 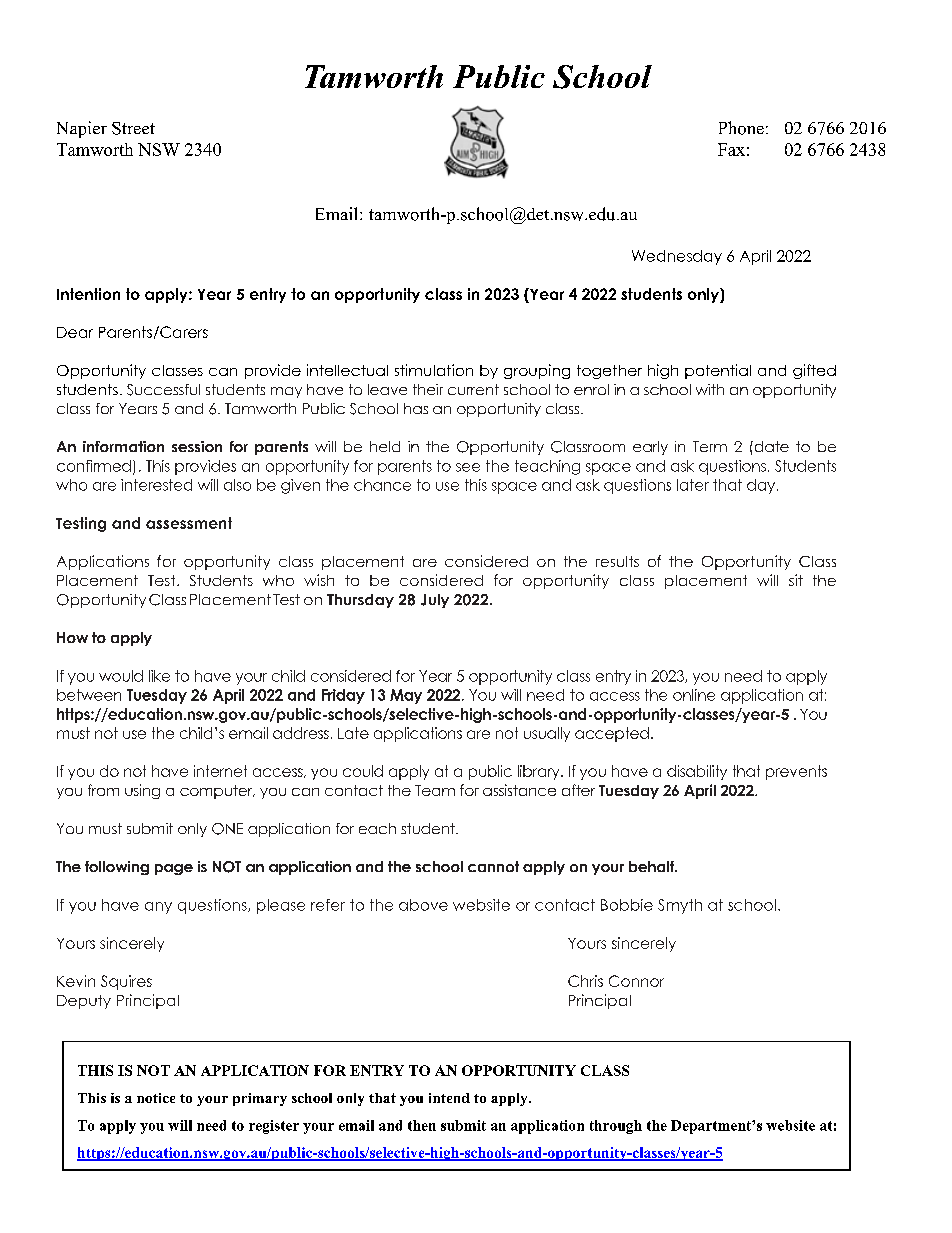 I want to click on Street, so click(x=133, y=128).
